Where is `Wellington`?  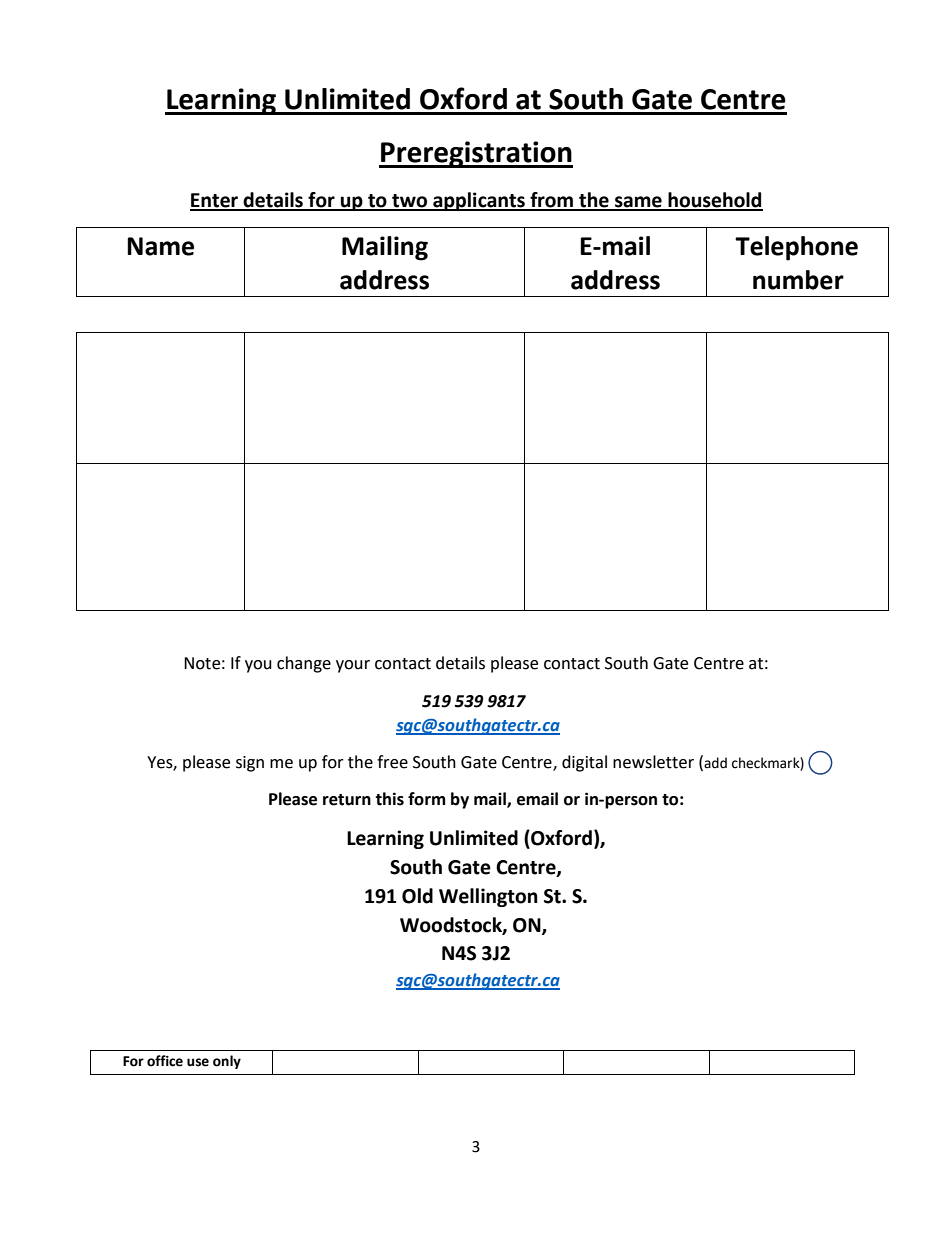
Wellington is located at coordinates (488, 897).
